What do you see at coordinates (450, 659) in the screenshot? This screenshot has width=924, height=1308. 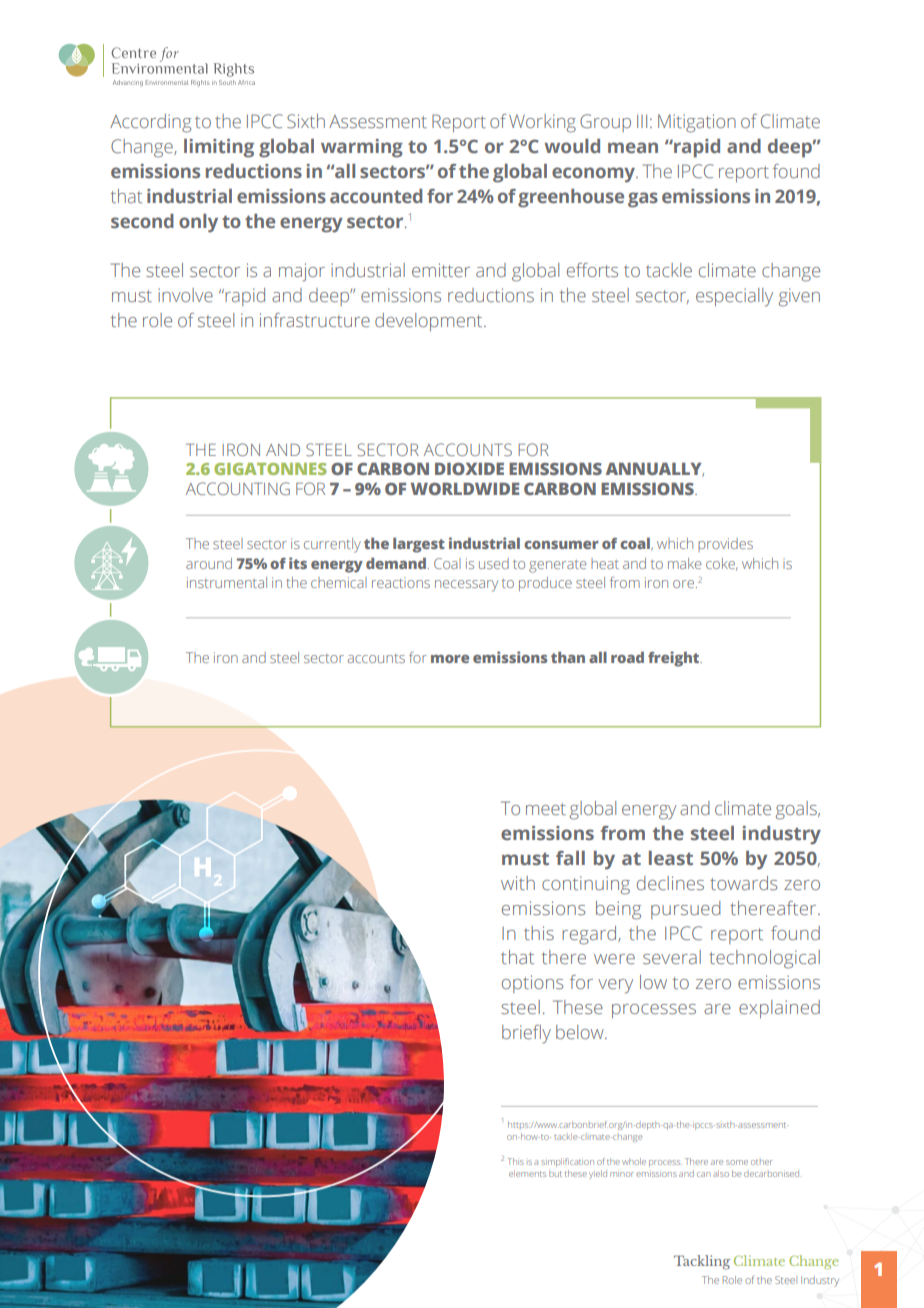 I see `more` at bounding box center [450, 659].
